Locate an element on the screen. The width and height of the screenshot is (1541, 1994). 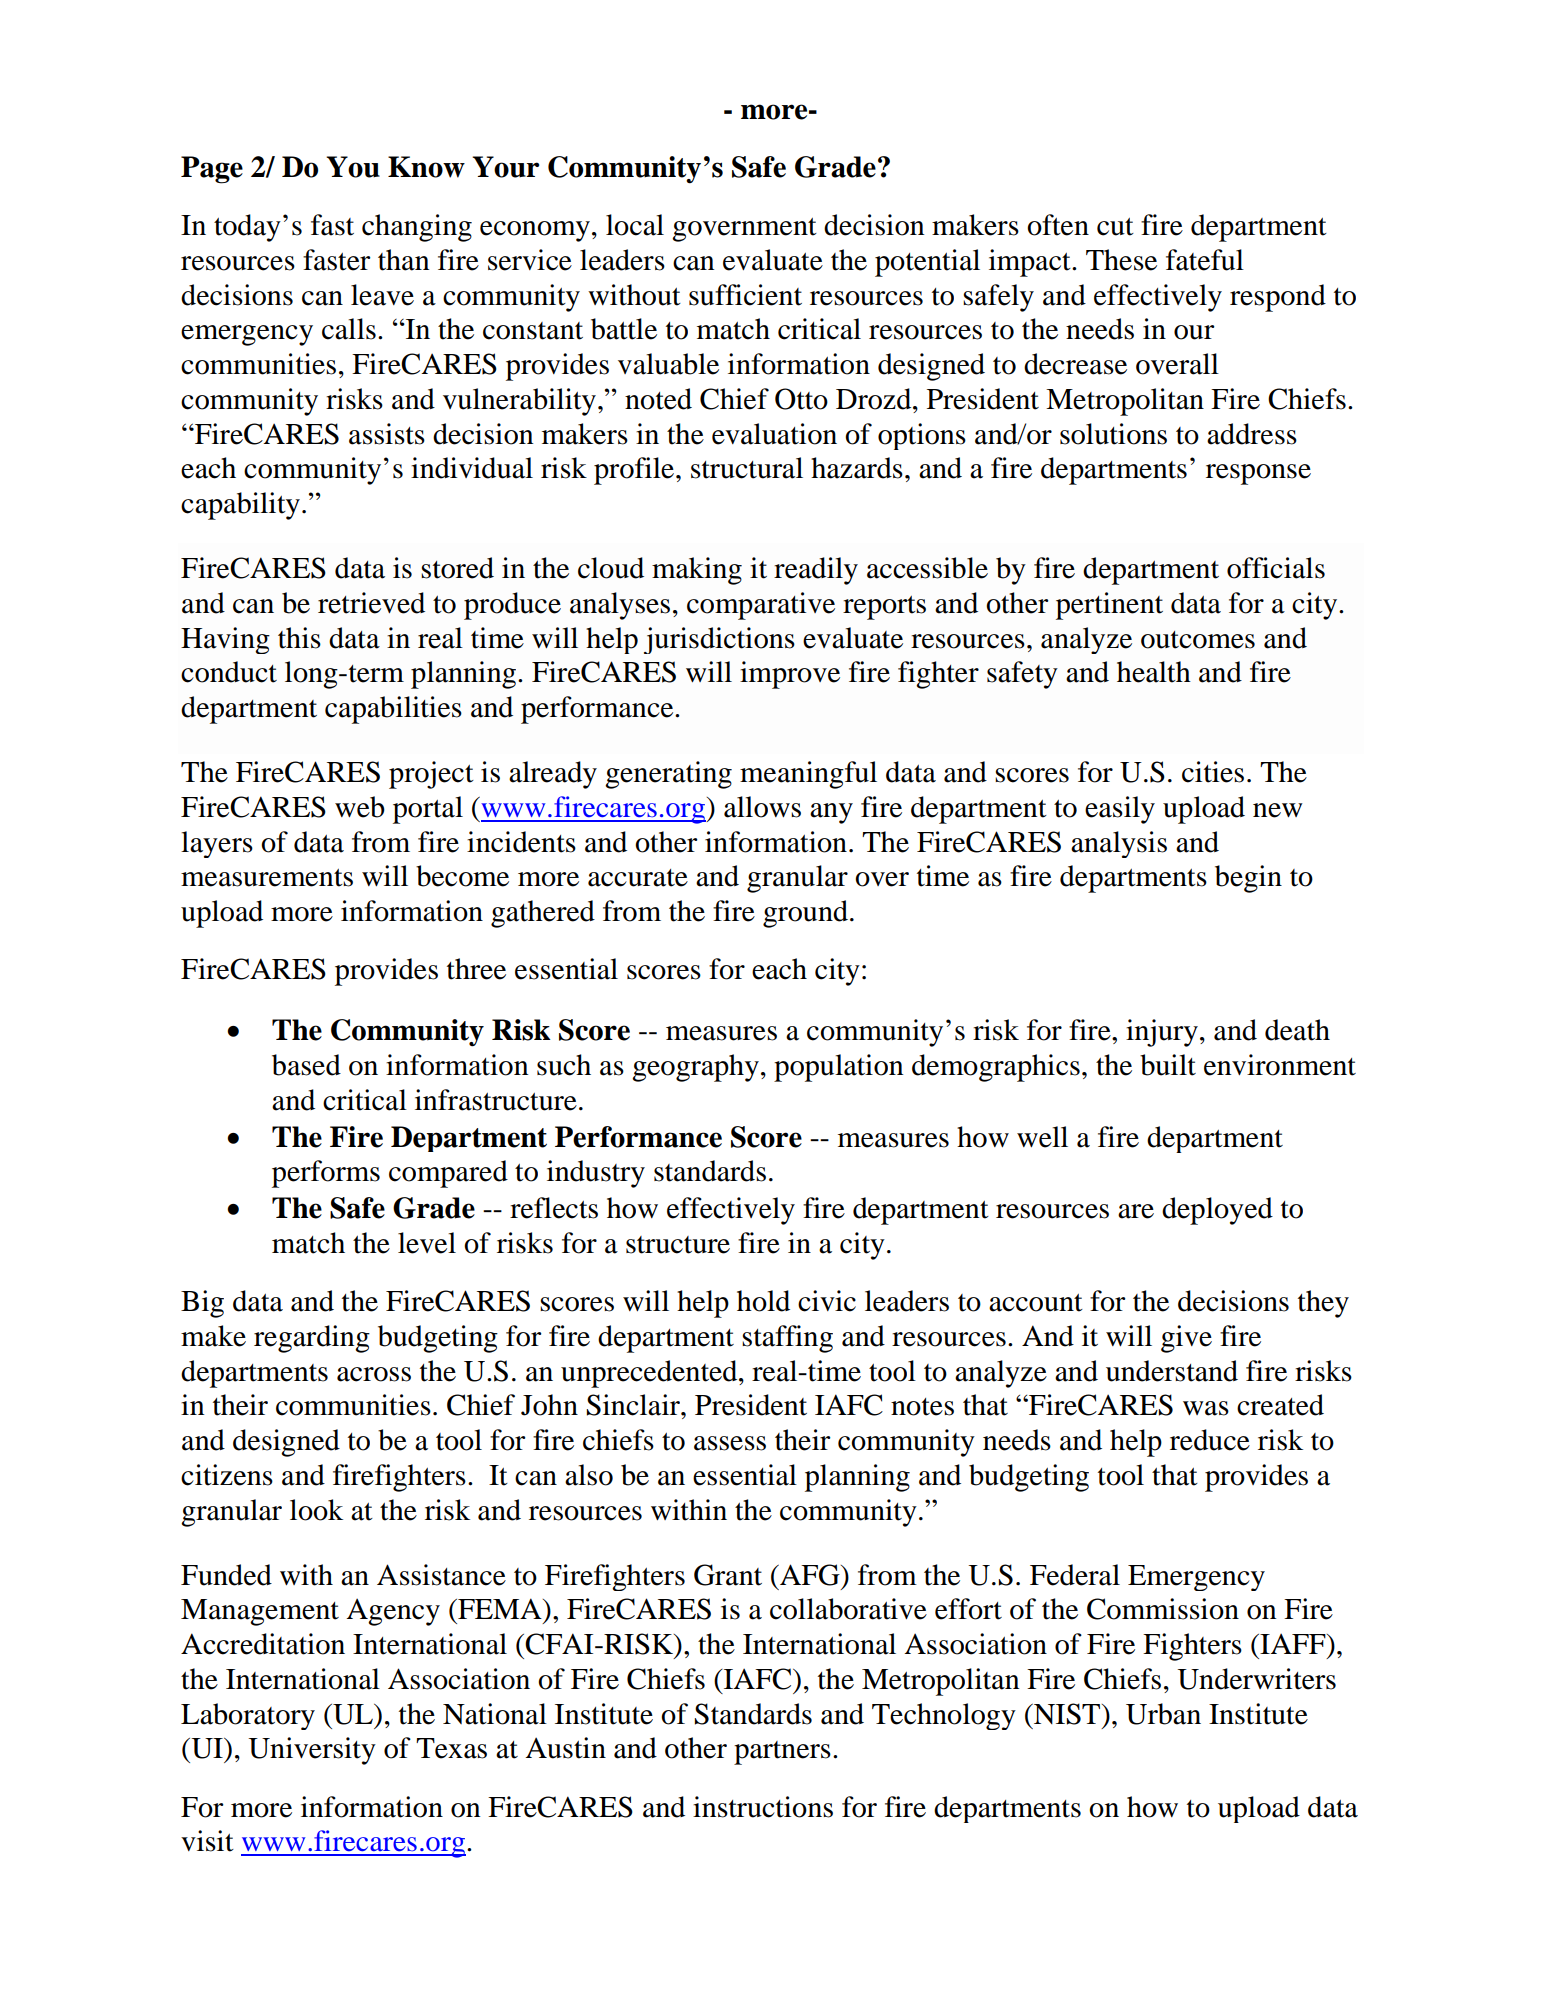
fateful is located at coordinates (1205, 260).
